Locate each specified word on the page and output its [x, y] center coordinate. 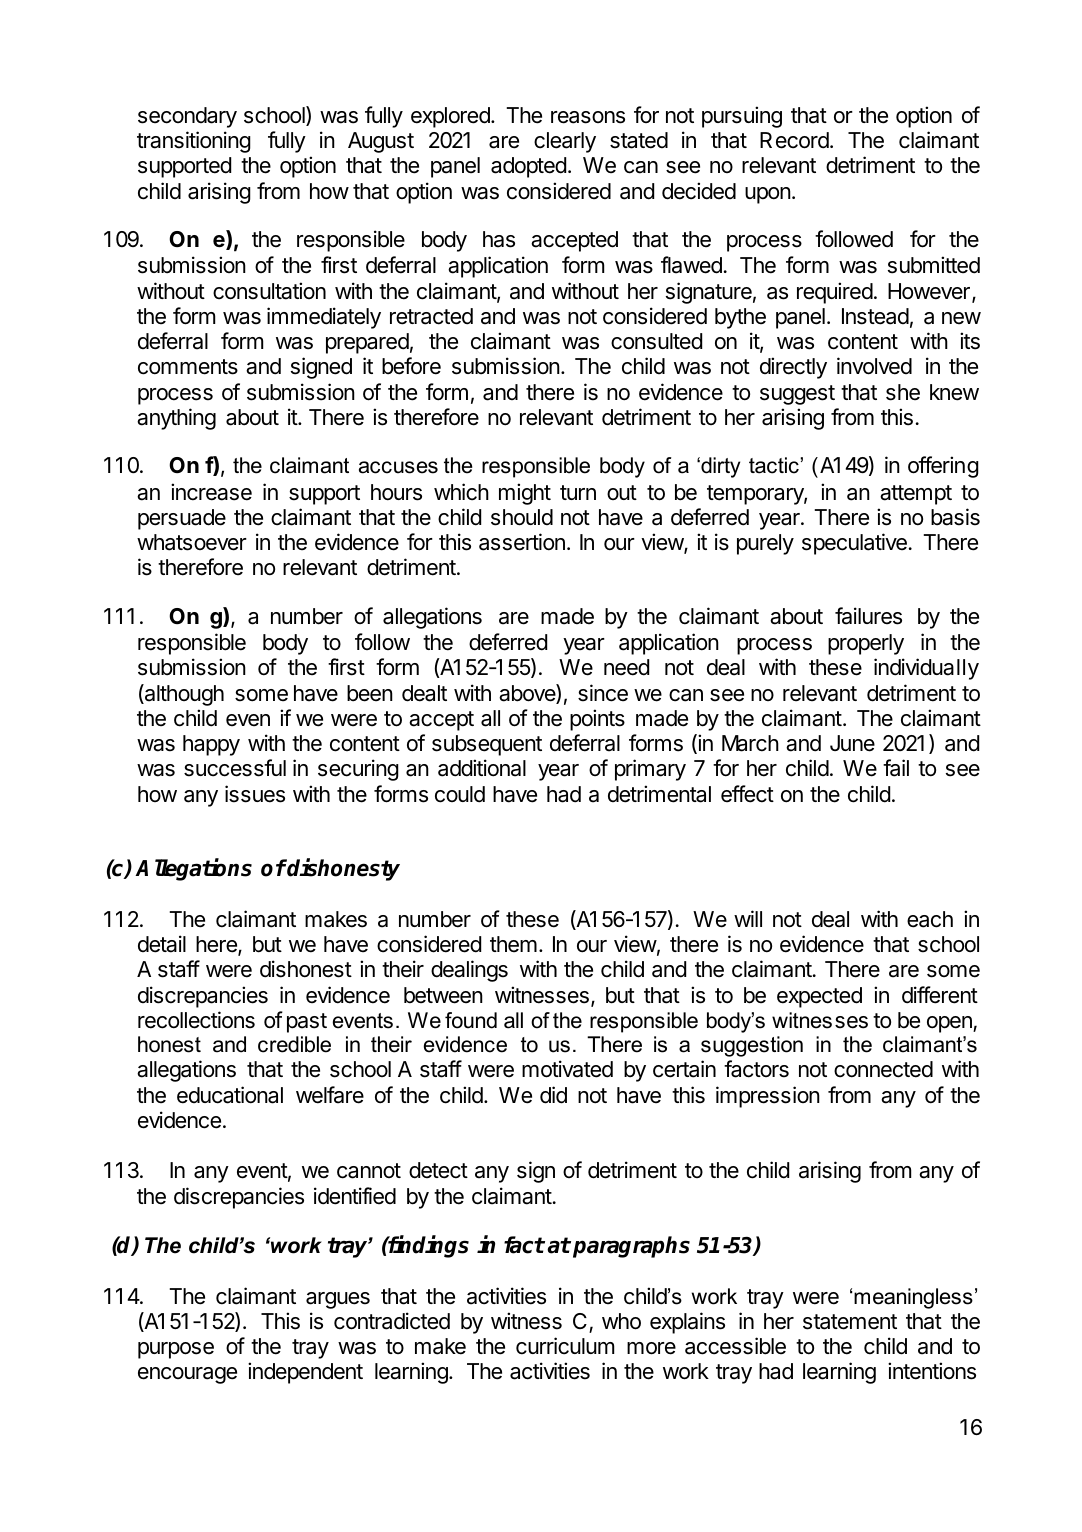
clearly [565, 142]
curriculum [565, 1346]
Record [794, 140]
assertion [522, 542]
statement [850, 1322]
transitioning [194, 142]
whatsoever [192, 542]
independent [305, 1373]
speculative [854, 544]
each [930, 919]
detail [162, 944]
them [513, 944]
